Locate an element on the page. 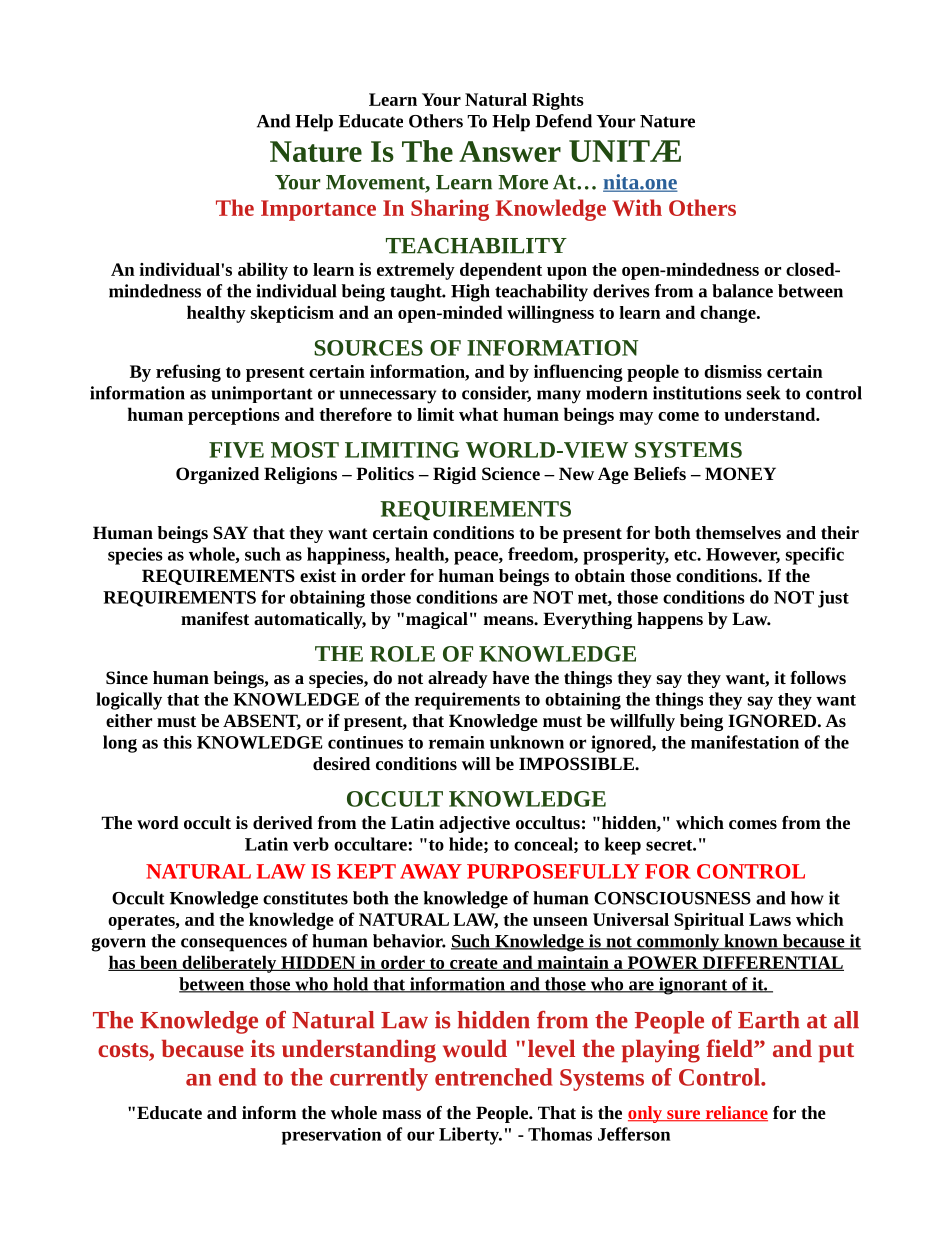 This document has width=952, height=1233. its is located at coordinates (263, 1048).
